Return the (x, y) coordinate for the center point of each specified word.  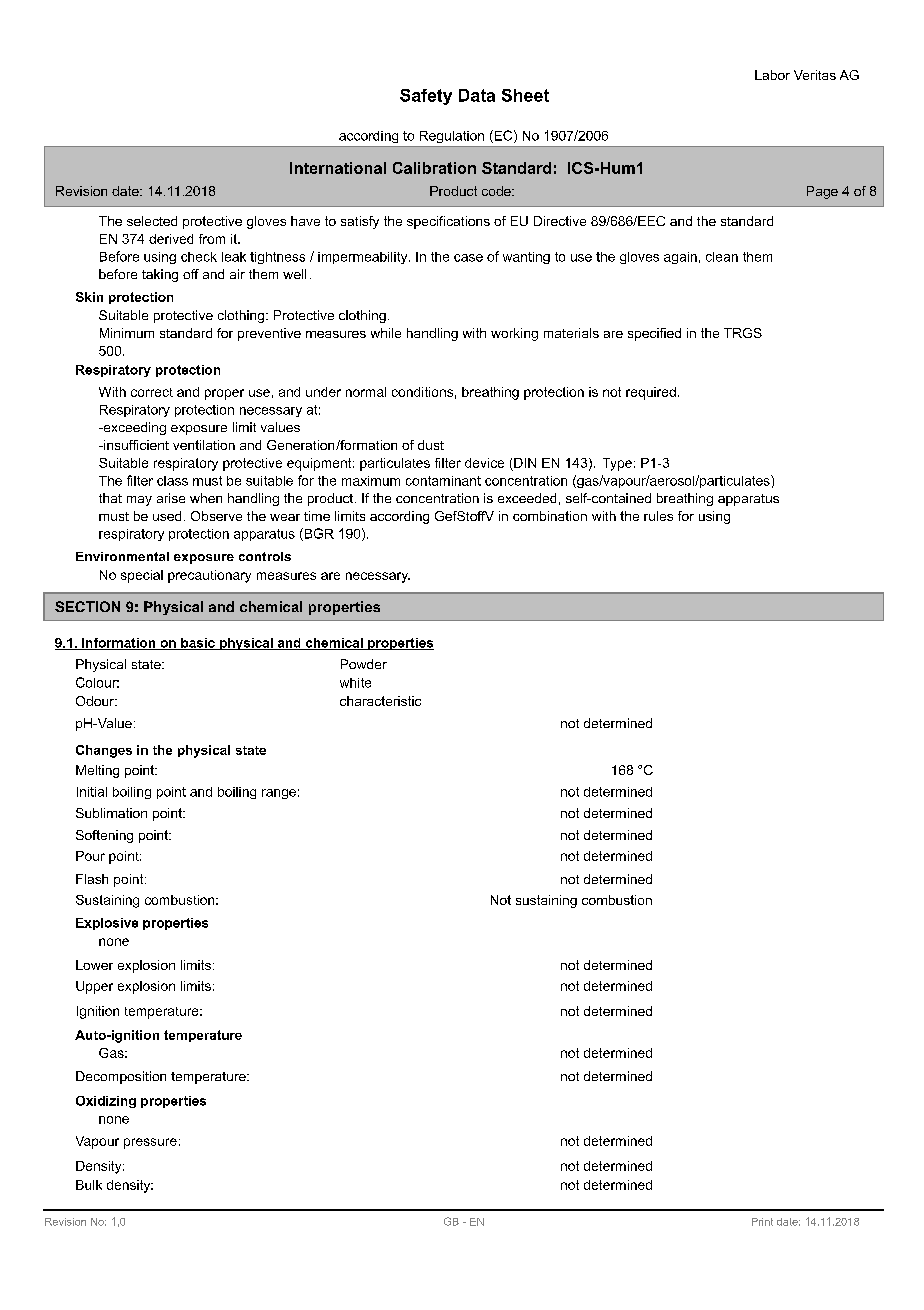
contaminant (443, 481)
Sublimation (111, 813)
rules (658, 516)
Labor (772, 75)
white (355, 683)
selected (152, 221)
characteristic (380, 701)
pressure (150, 1143)
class (172, 481)
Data (477, 95)
